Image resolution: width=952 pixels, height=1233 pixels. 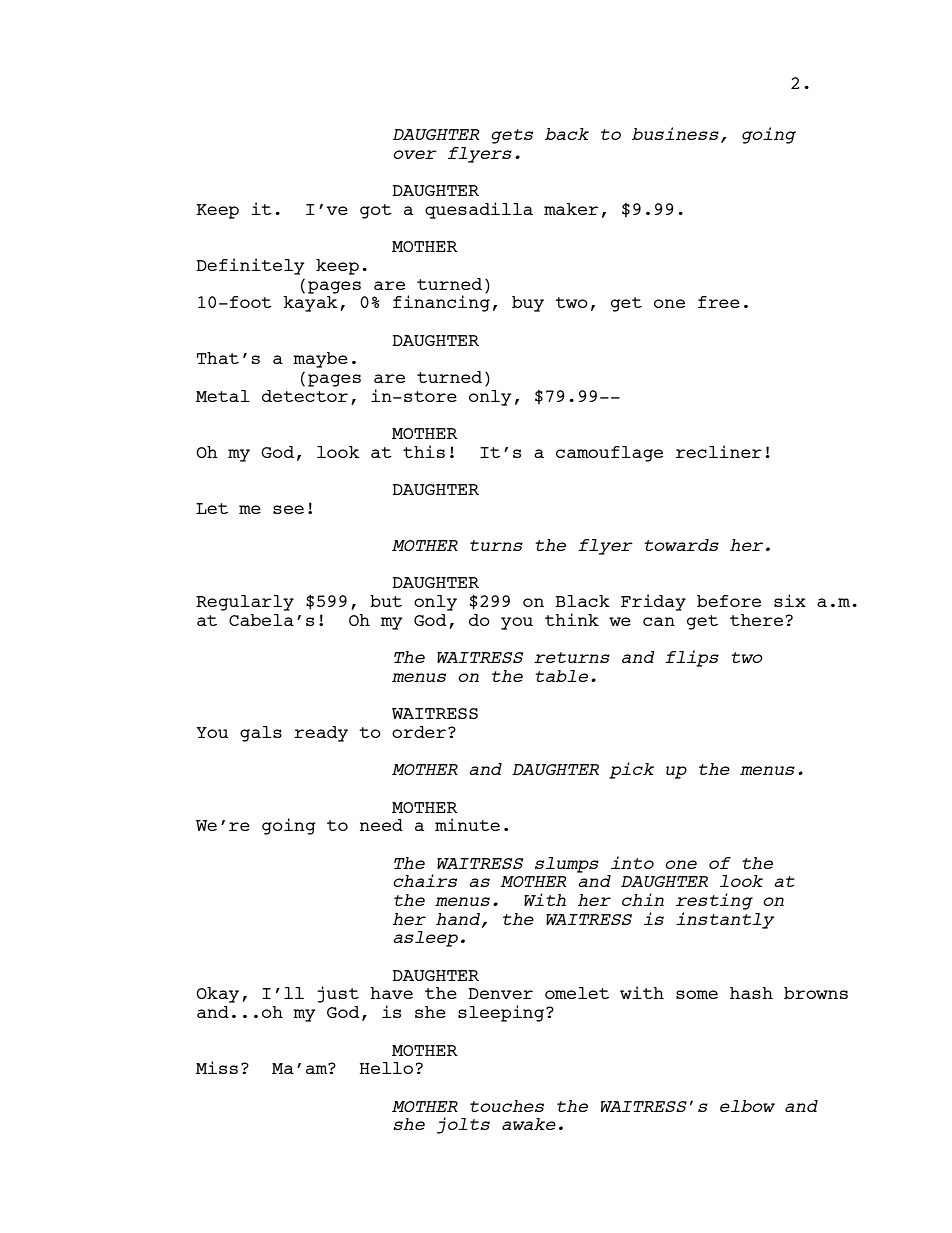 What do you see at coordinates (376, 211) in the screenshot?
I see `got` at bounding box center [376, 211].
